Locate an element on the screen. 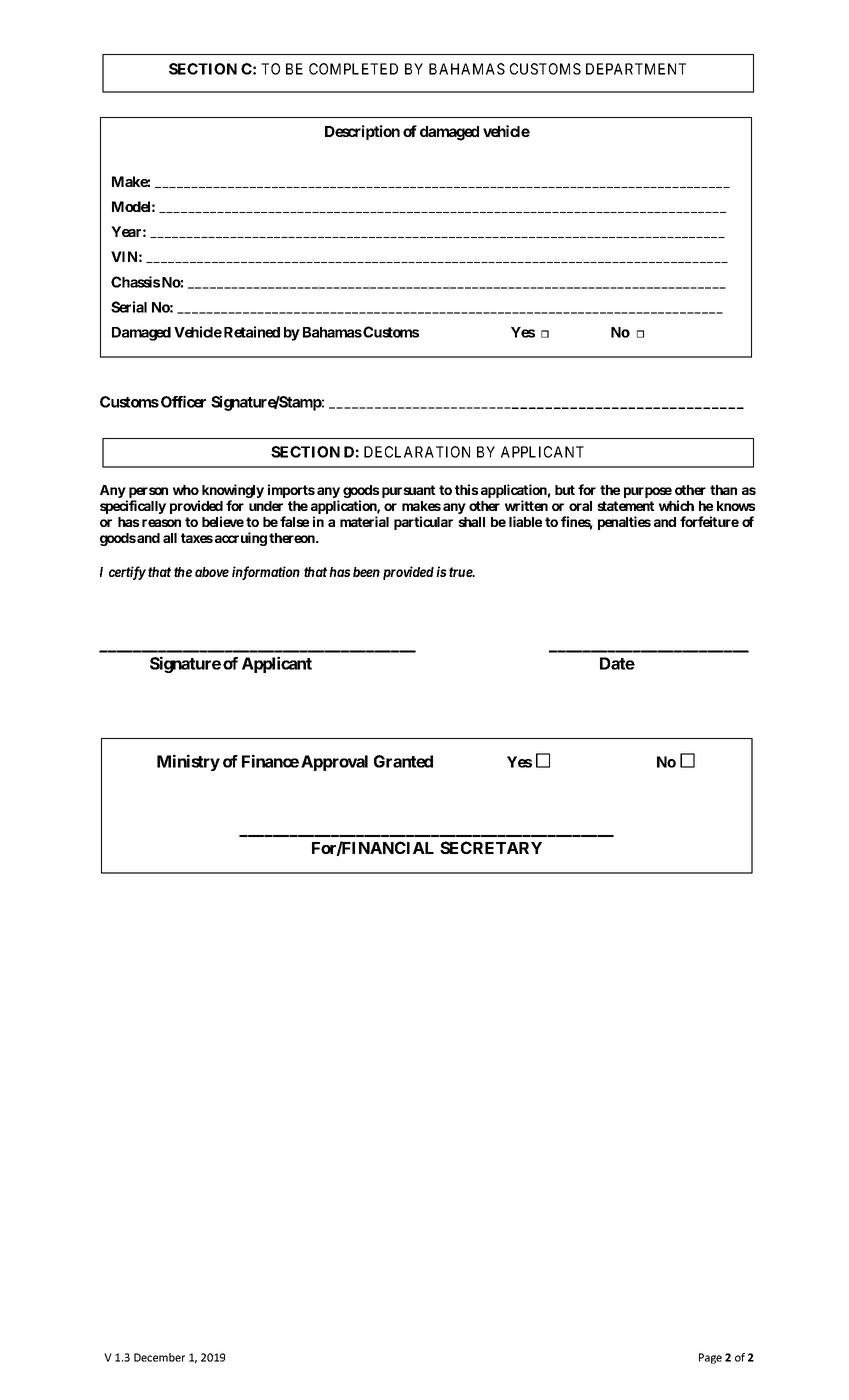 The width and height of the screenshot is (849, 1400). SECRETARY is located at coordinates (491, 847).
